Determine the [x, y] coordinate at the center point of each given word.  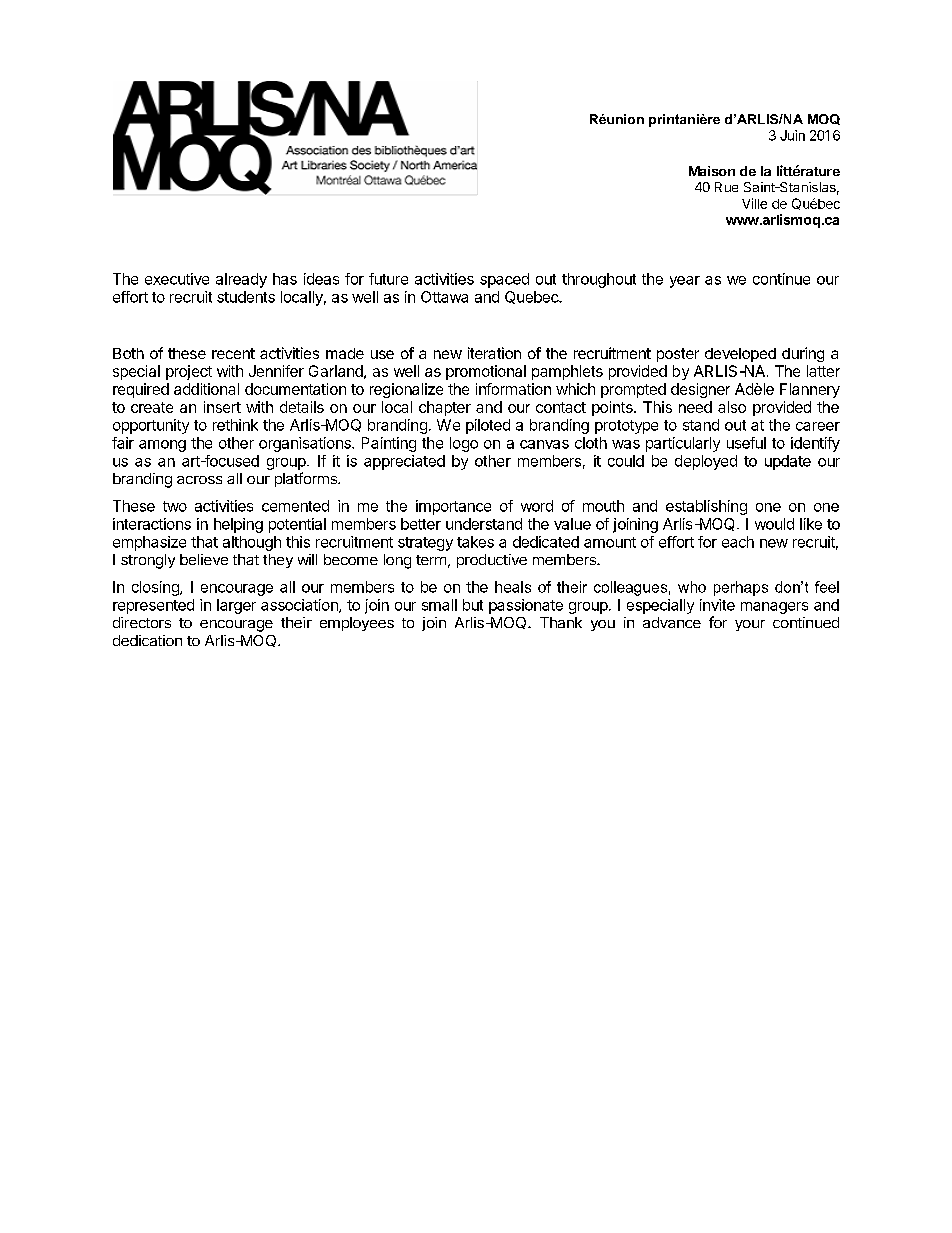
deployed [706, 462]
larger [236, 606]
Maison [712, 171]
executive [177, 279]
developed [740, 355]
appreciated [404, 462]
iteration [494, 353]
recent [233, 353]
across [199, 480]
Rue [726, 187]
